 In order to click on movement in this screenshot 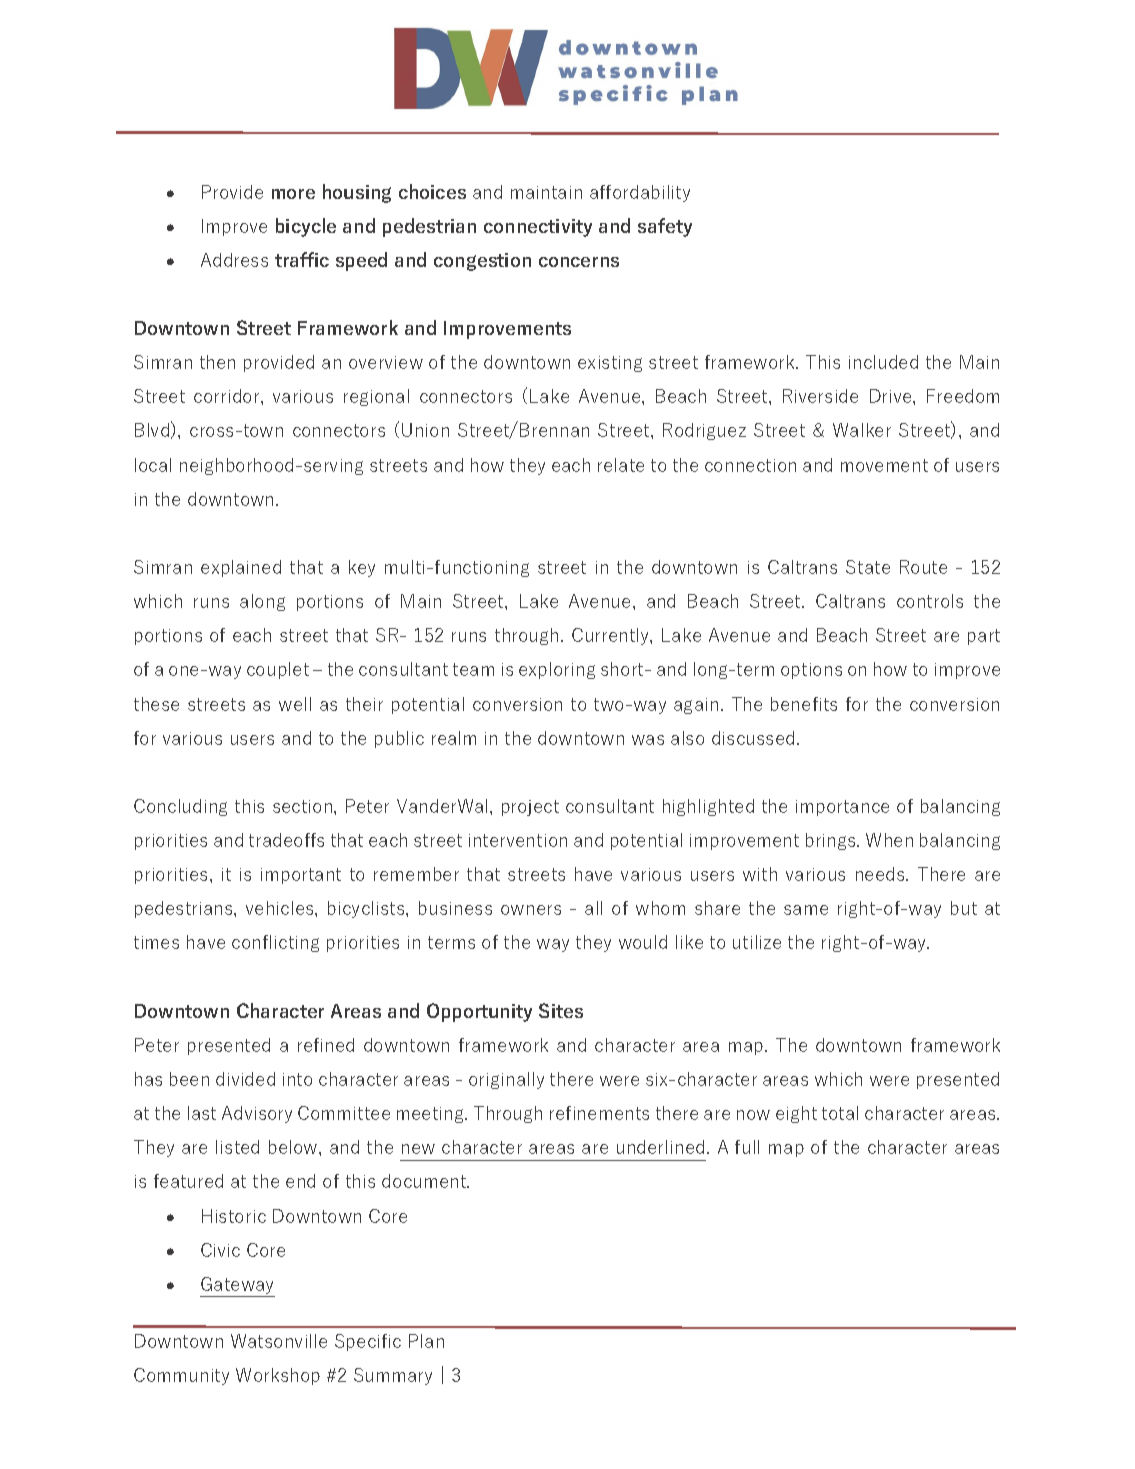, I will do `click(884, 465)`.
